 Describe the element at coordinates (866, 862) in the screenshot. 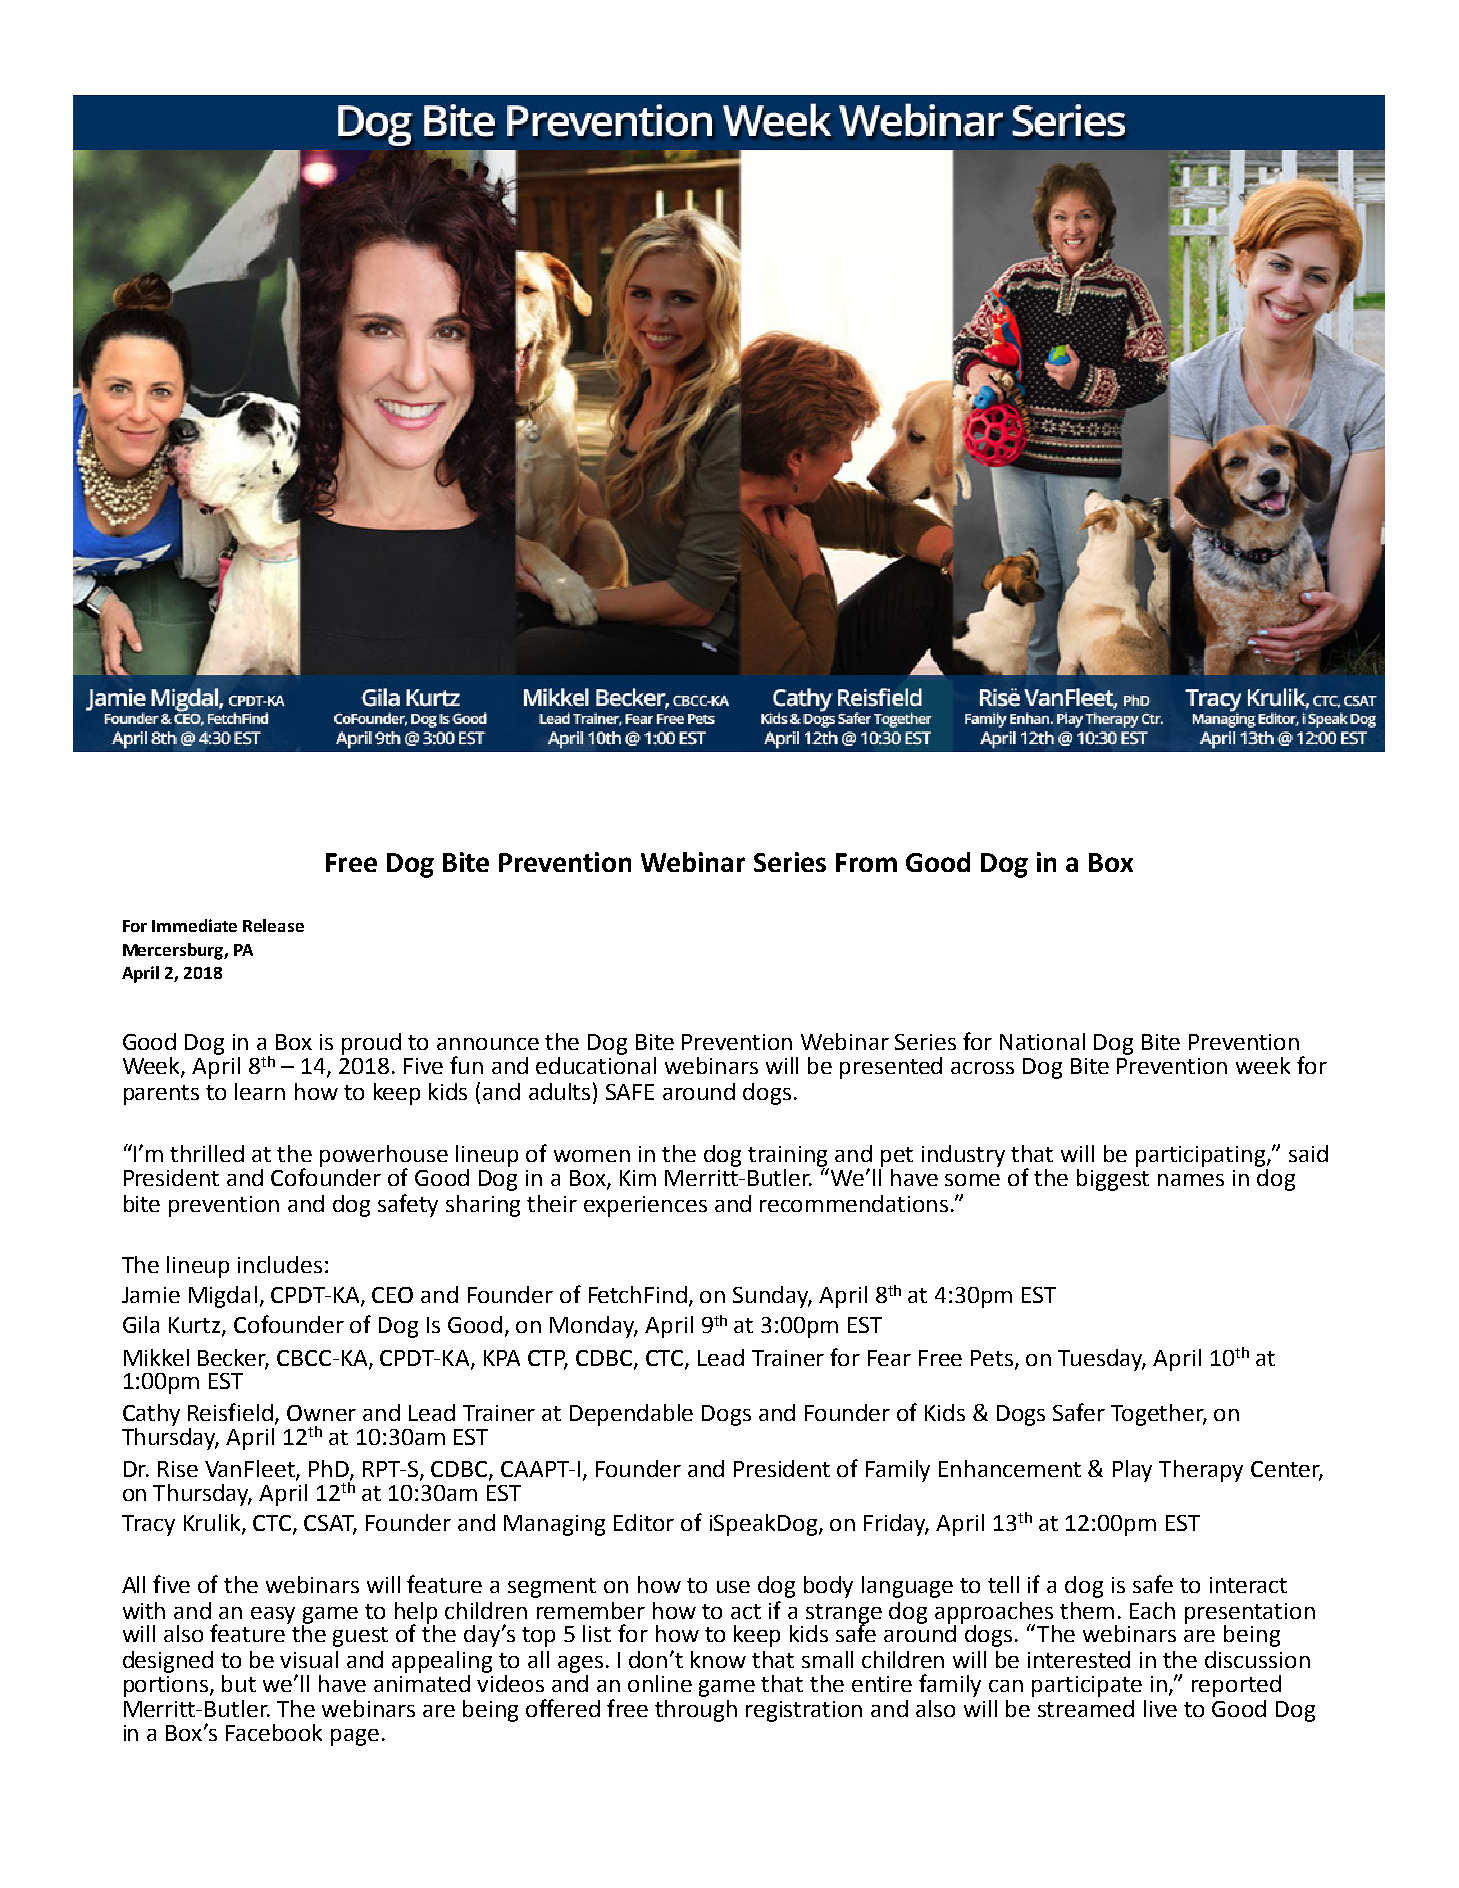

I see `From` at that location.
